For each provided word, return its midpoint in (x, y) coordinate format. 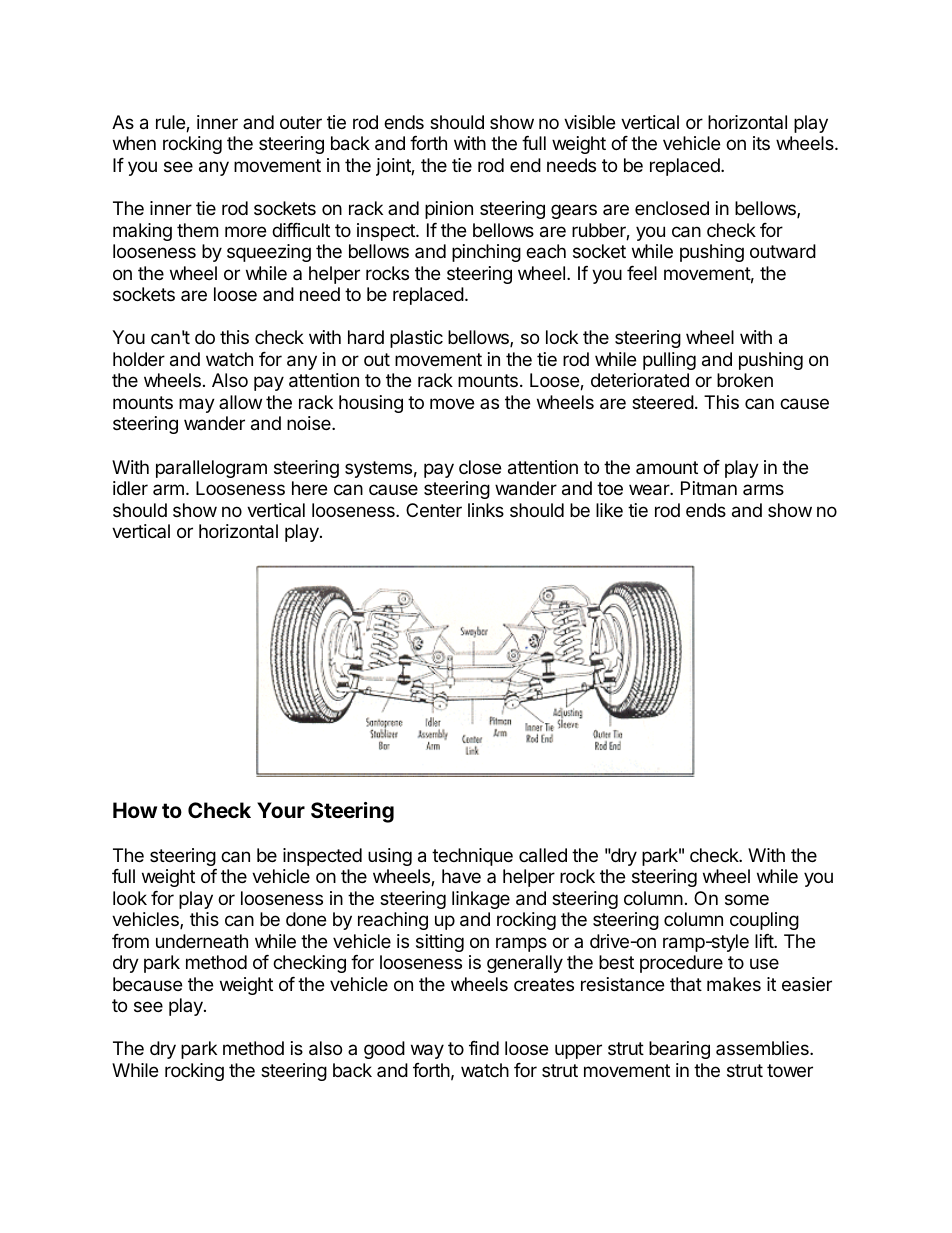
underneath (202, 941)
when (134, 143)
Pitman (709, 488)
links (486, 510)
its (761, 143)
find (484, 1048)
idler (130, 488)
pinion (449, 210)
